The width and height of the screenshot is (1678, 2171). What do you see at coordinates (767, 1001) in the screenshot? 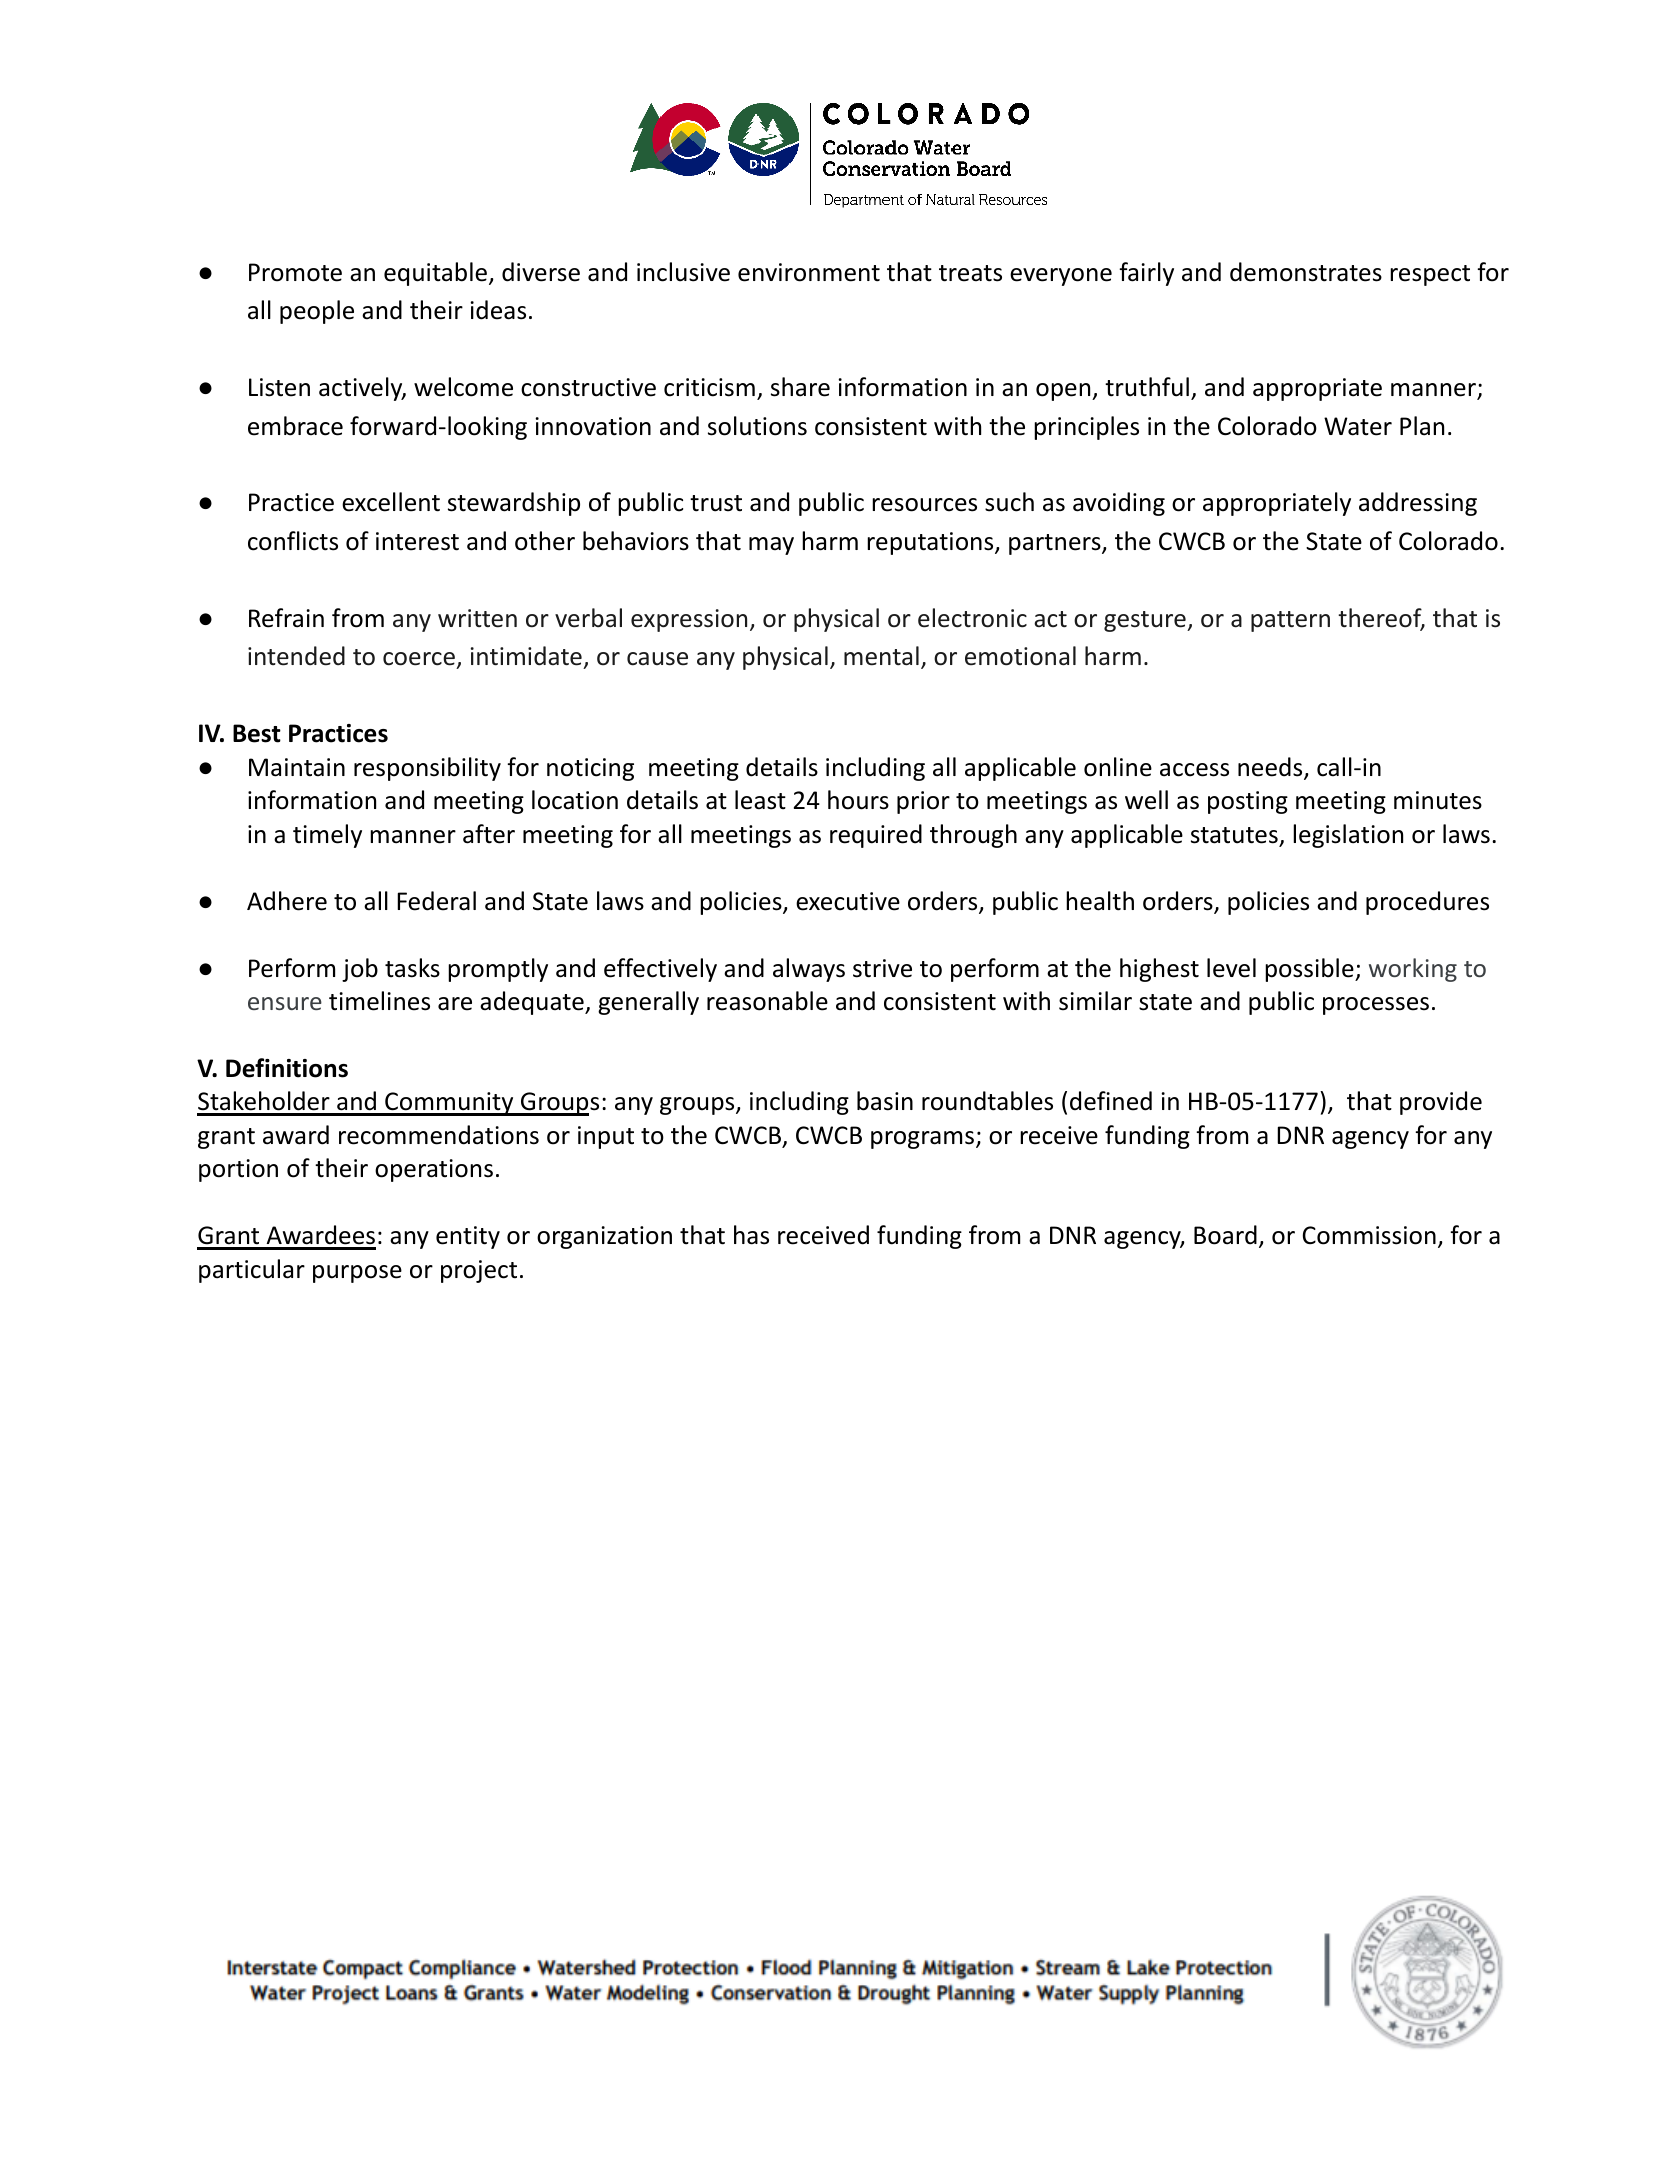
I see `reasonable` at bounding box center [767, 1001].
